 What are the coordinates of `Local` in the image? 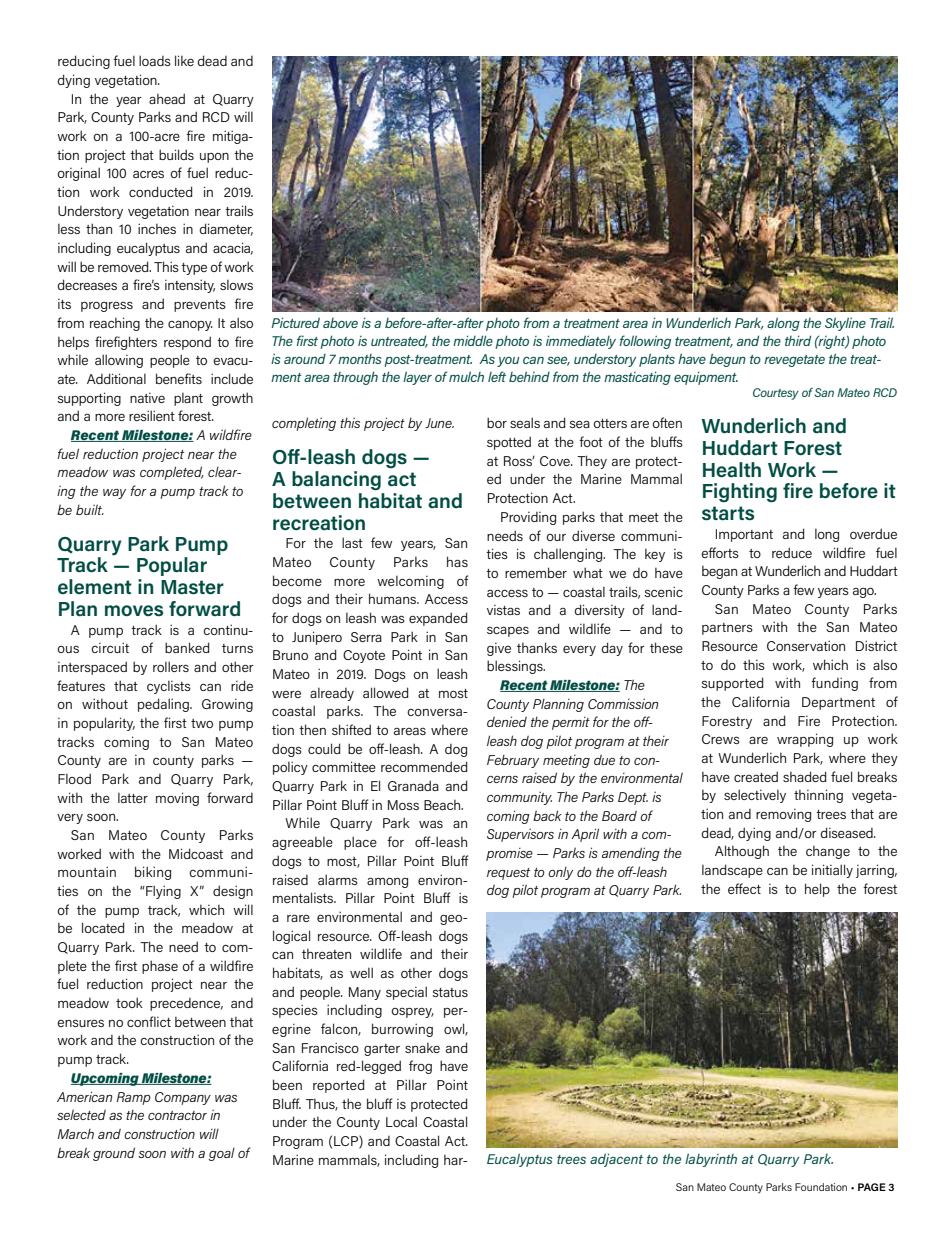 It's located at (401, 1121).
